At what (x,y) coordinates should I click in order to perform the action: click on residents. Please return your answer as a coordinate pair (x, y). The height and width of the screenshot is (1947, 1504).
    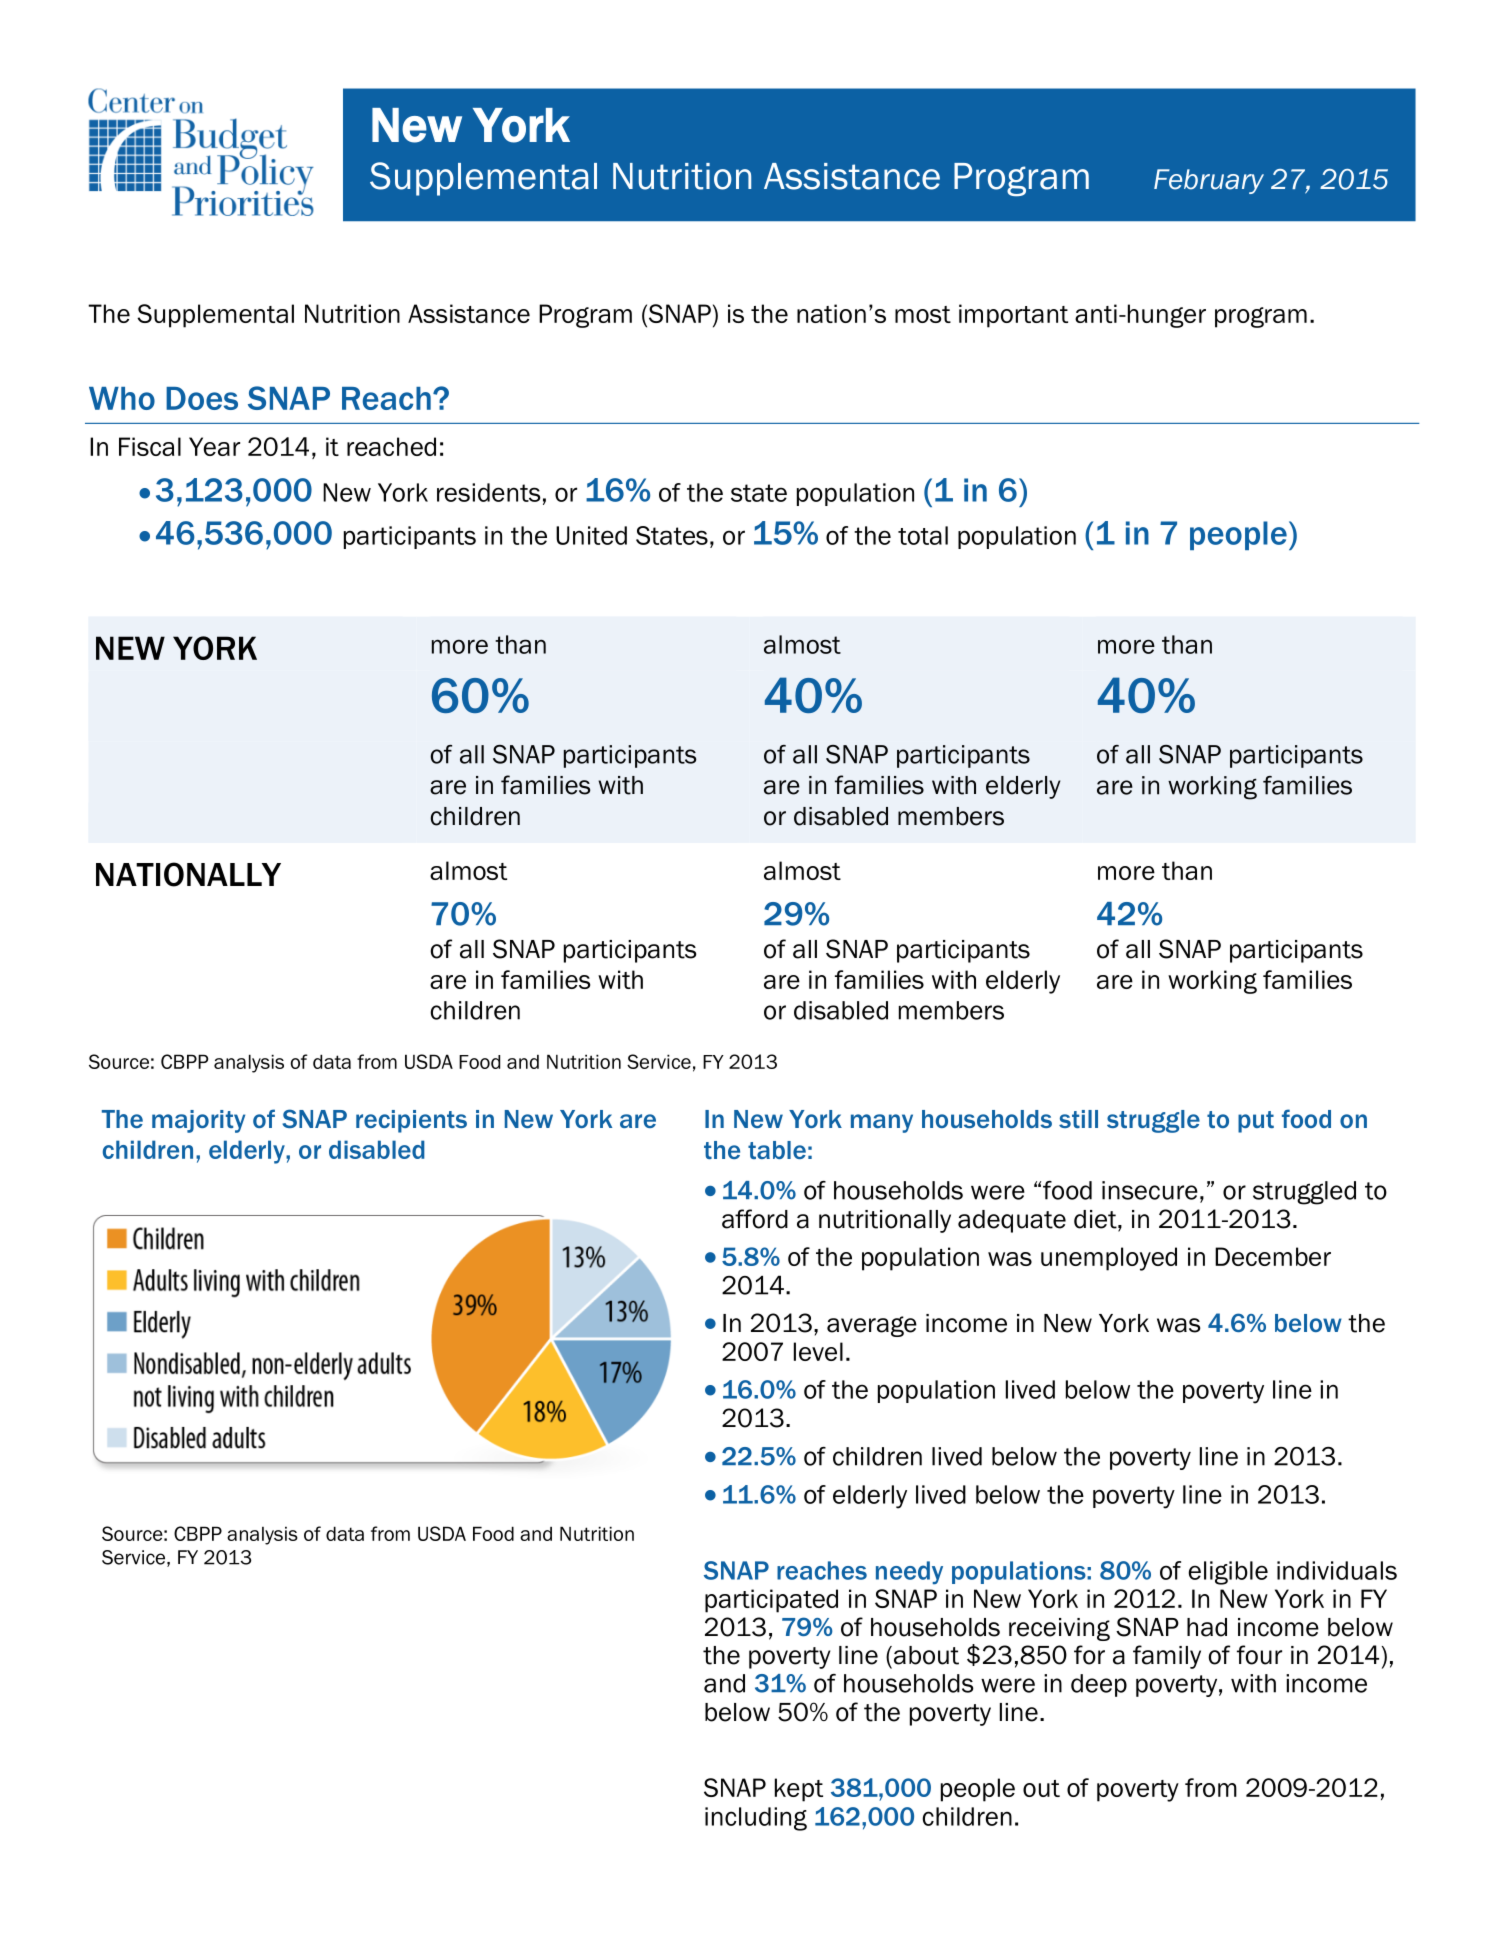
    Looking at the image, I should click on (489, 492).
